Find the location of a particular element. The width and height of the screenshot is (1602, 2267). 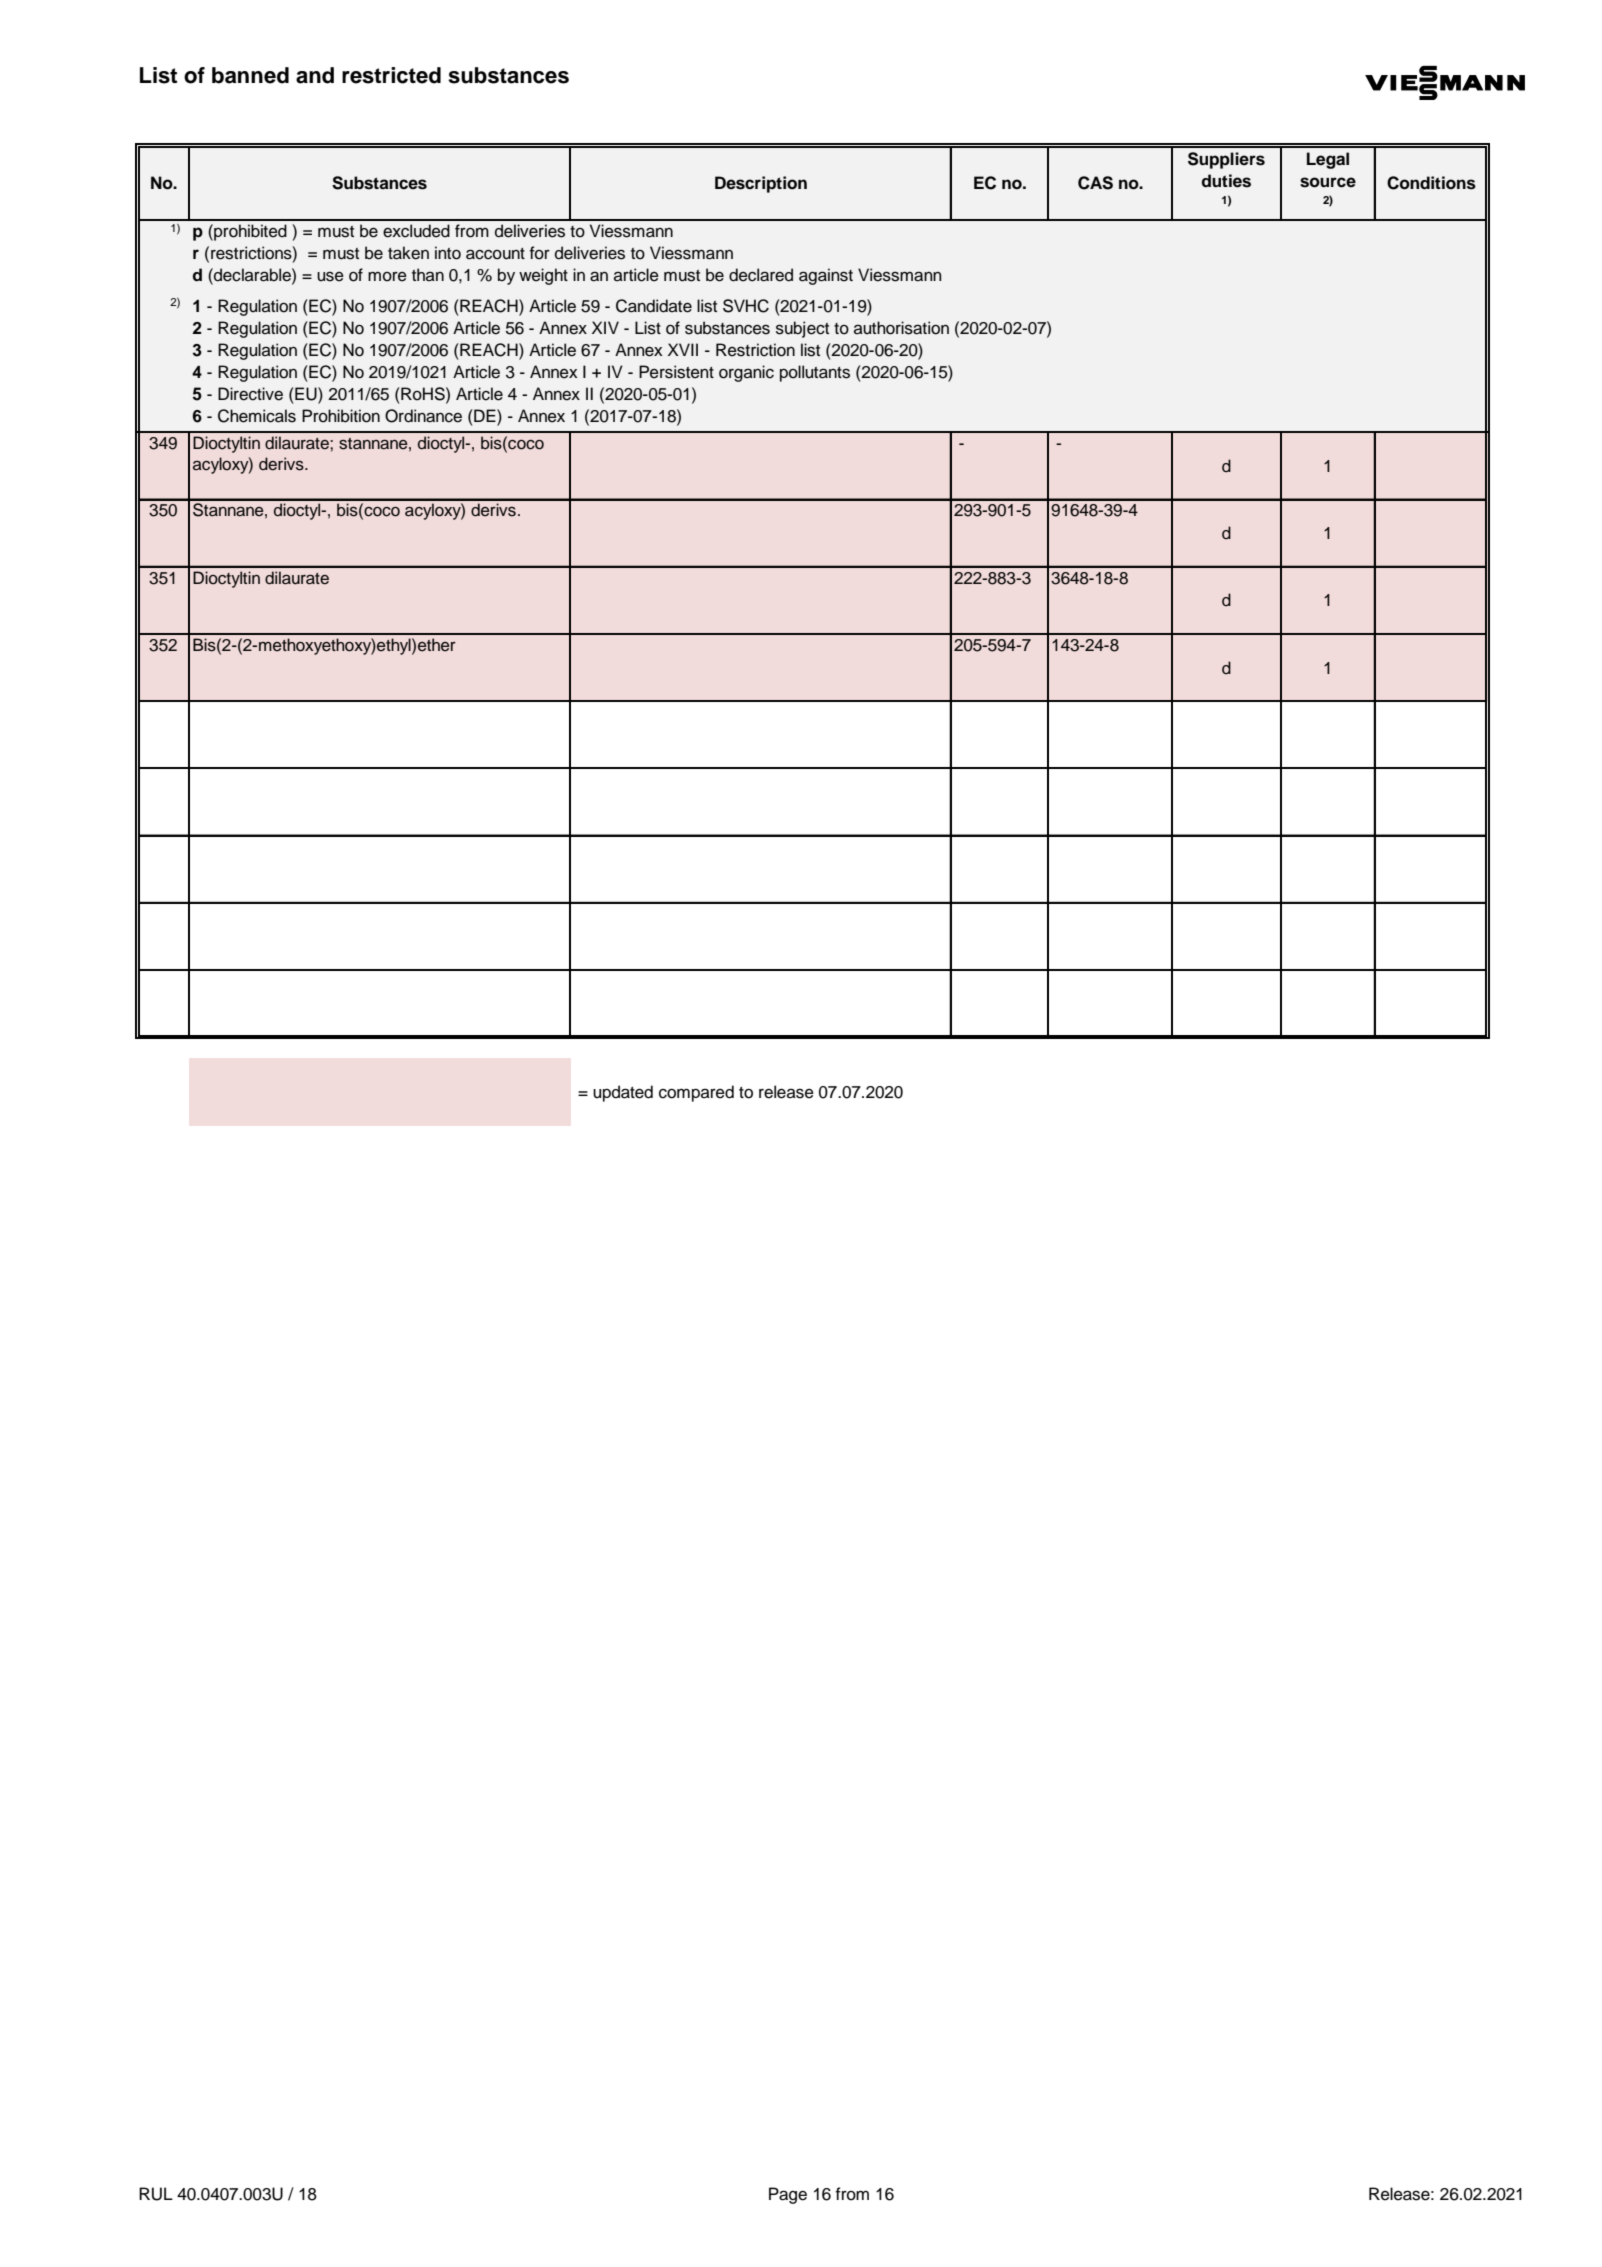

restricted is located at coordinates (391, 75).
